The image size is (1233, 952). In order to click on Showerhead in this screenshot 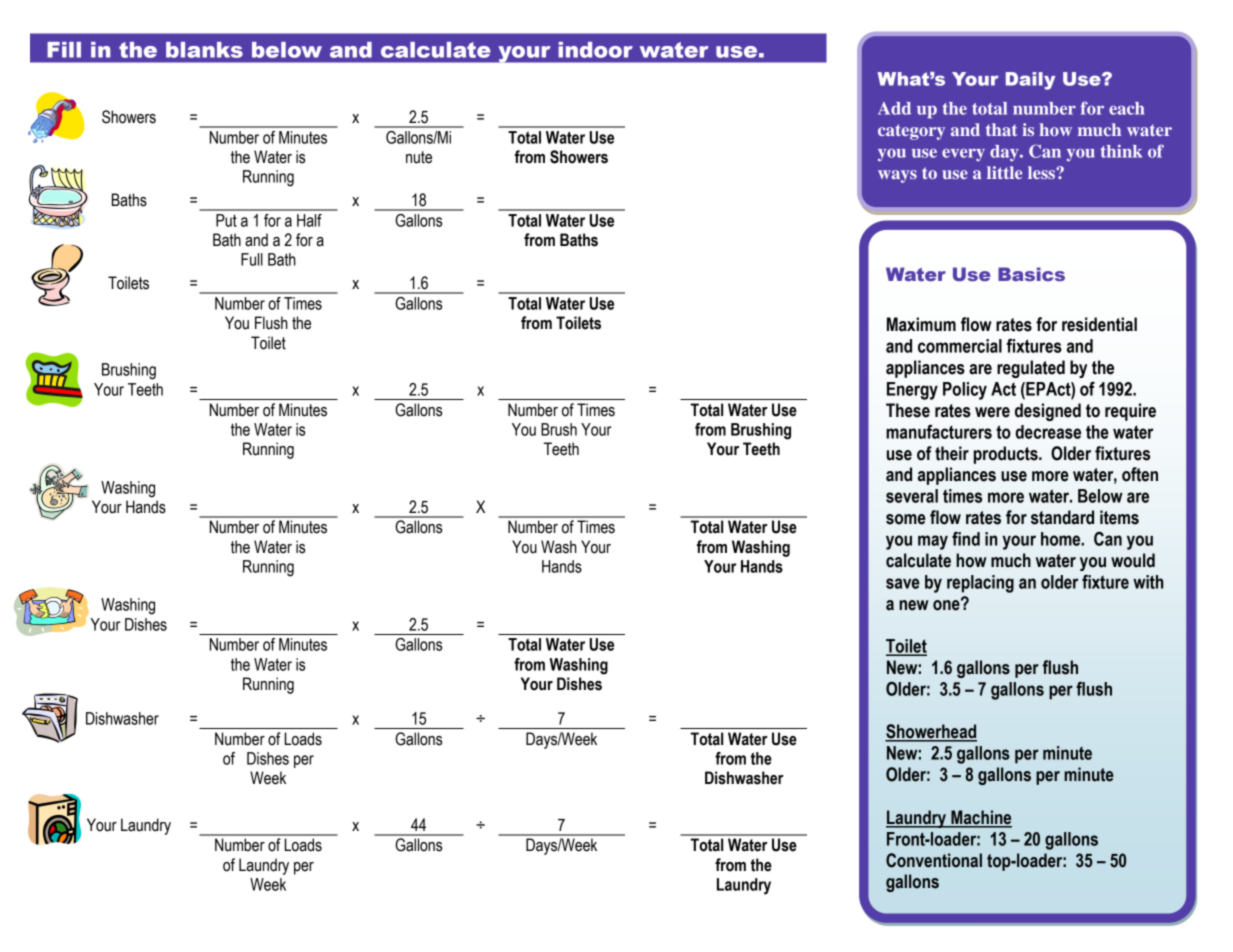, I will do `click(931, 732)`.
